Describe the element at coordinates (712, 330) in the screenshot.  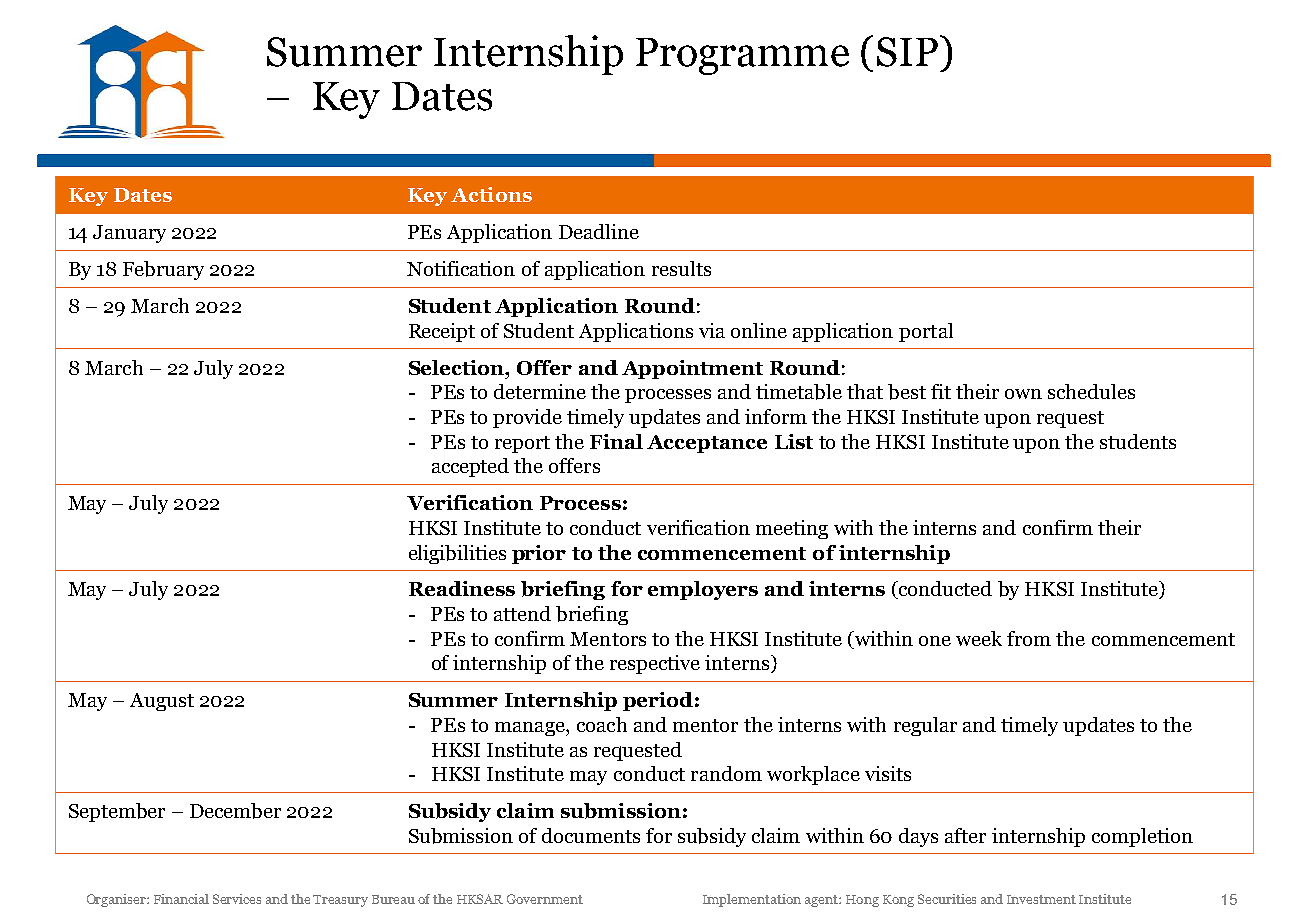
I see `via` at that location.
